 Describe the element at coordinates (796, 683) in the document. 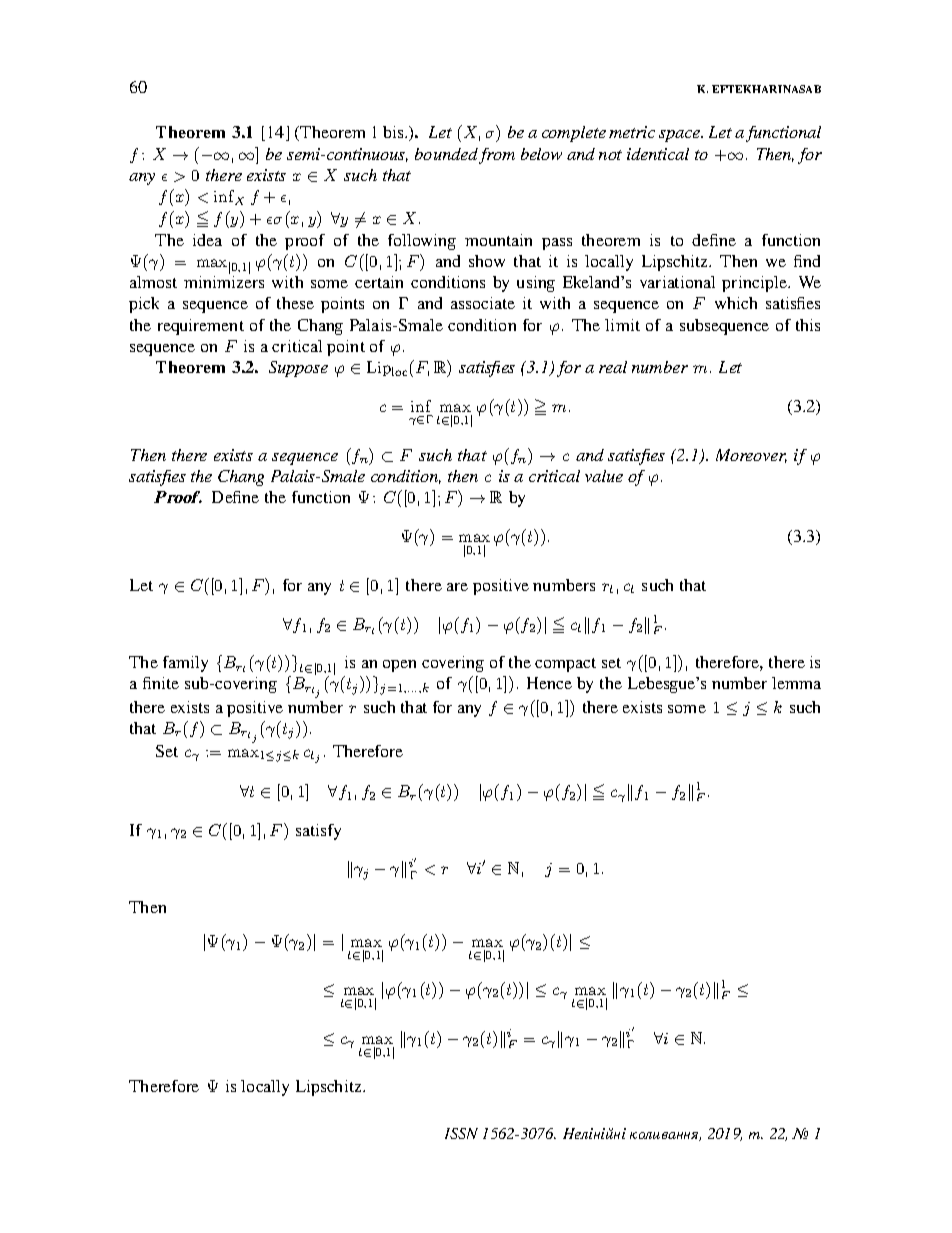

I see `lemma` at that location.
